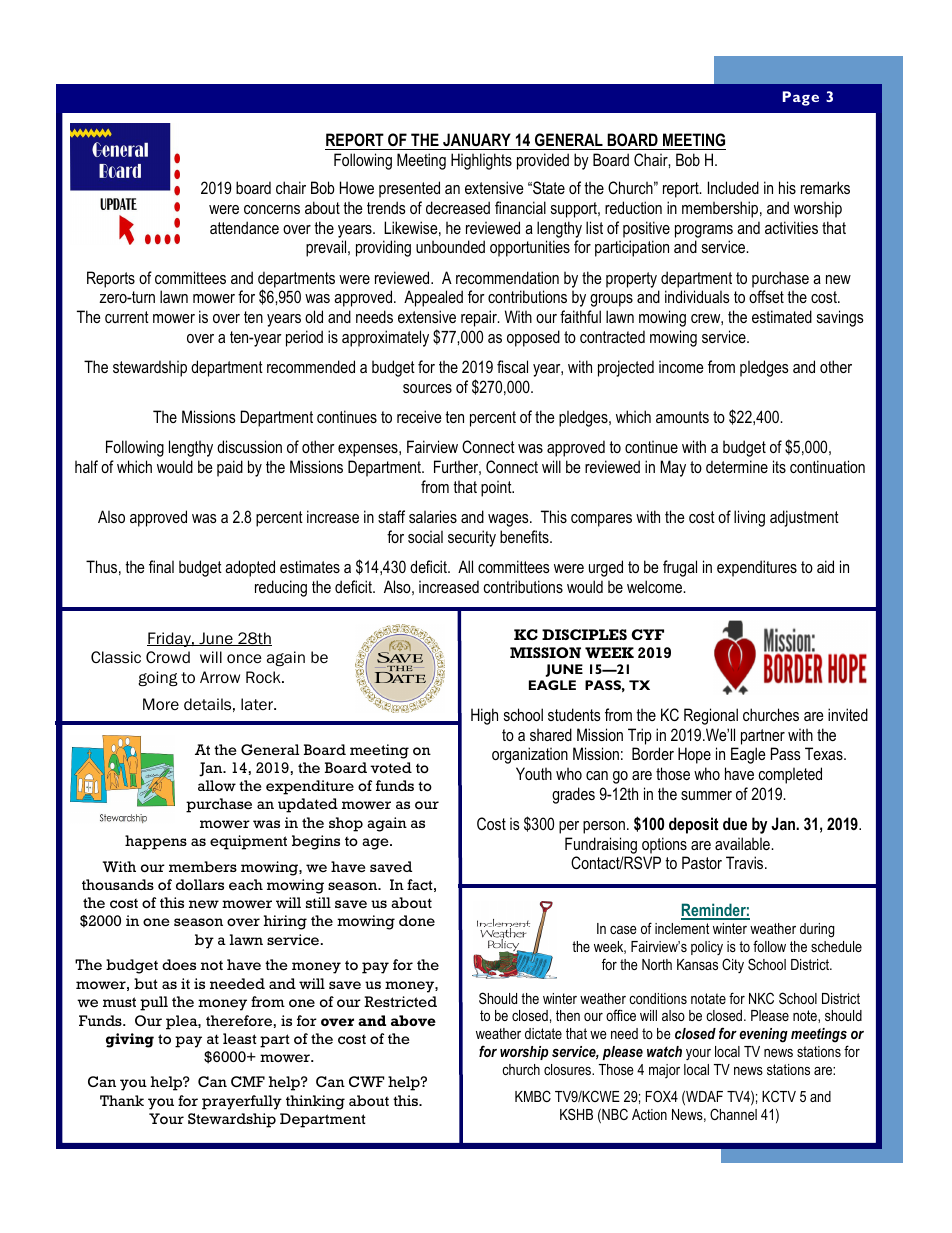 This screenshot has width=952, height=1233. What do you see at coordinates (733, 1114) in the screenshot?
I see `Channel` at bounding box center [733, 1114].
